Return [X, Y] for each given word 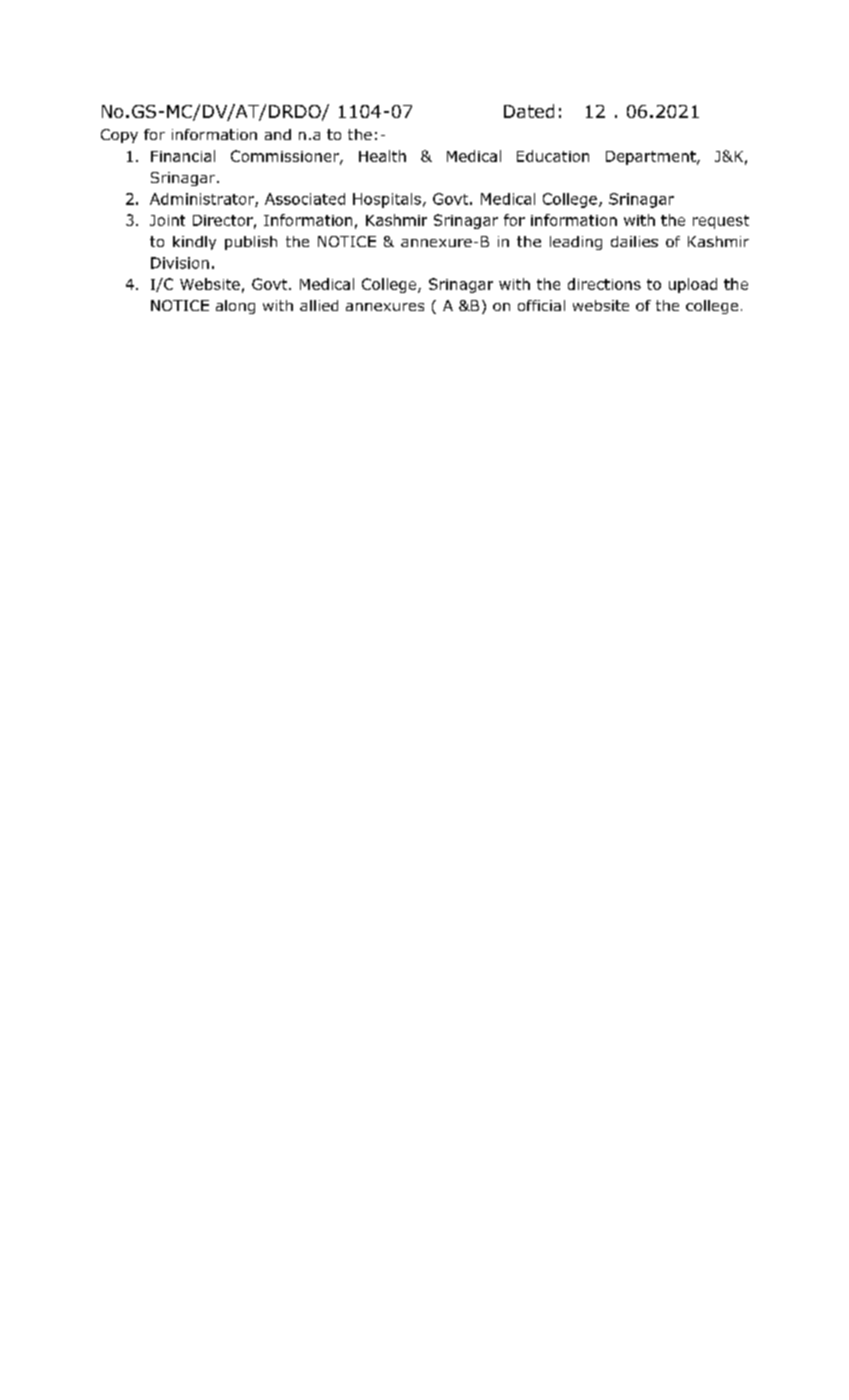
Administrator [203, 200]
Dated [529, 111]
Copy [119, 136]
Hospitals [387, 200]
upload [693, 285]
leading [576, 243]
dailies [634, 241]
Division [180, 263]
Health [382, 156]
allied [319, 305]
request [721, 222]
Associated [305, 199]
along [235, 307]
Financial [183, 156]
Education [553, 156]
